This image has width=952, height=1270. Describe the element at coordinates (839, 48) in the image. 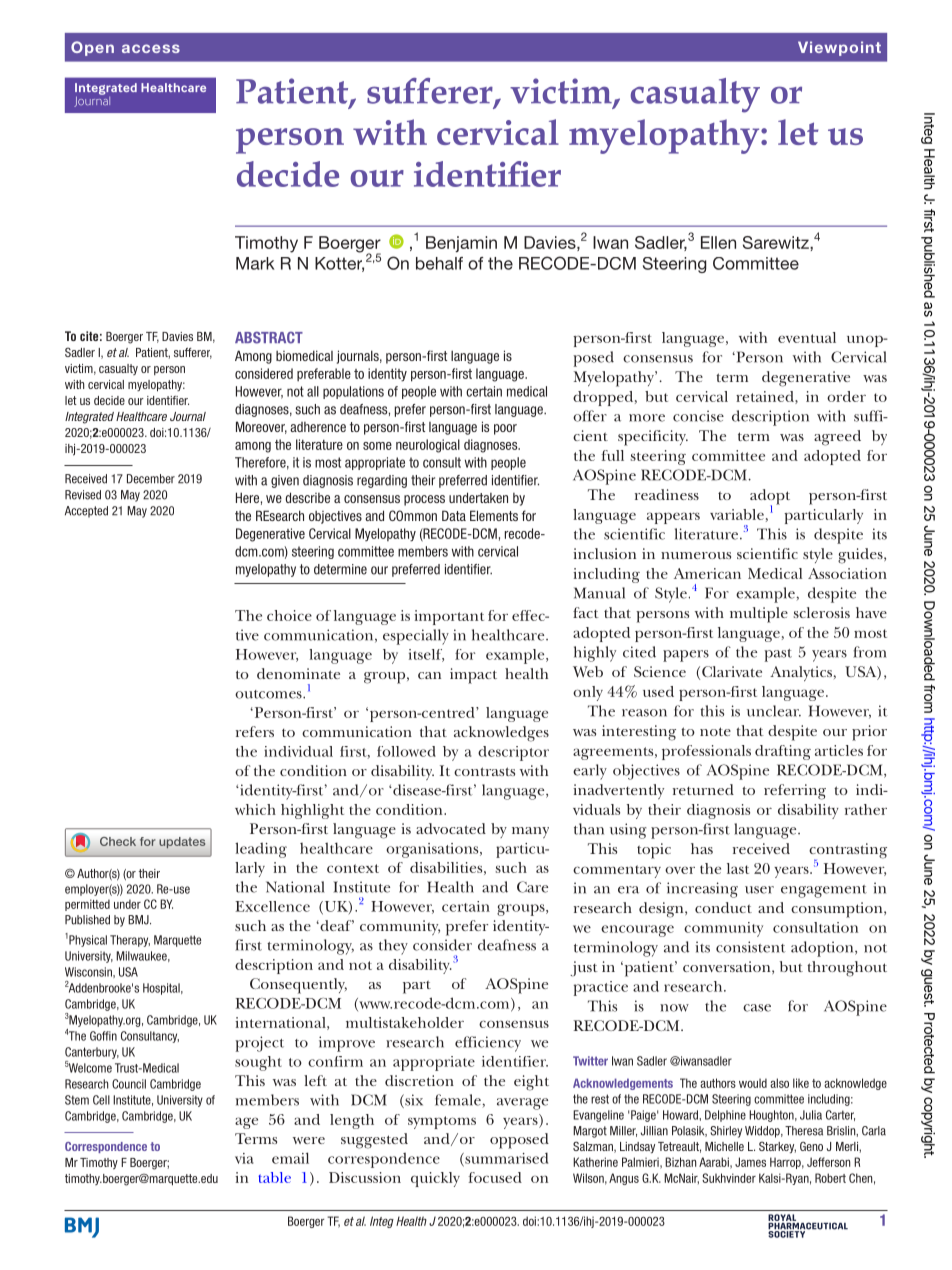

I see `Viewpoint` at that location.
